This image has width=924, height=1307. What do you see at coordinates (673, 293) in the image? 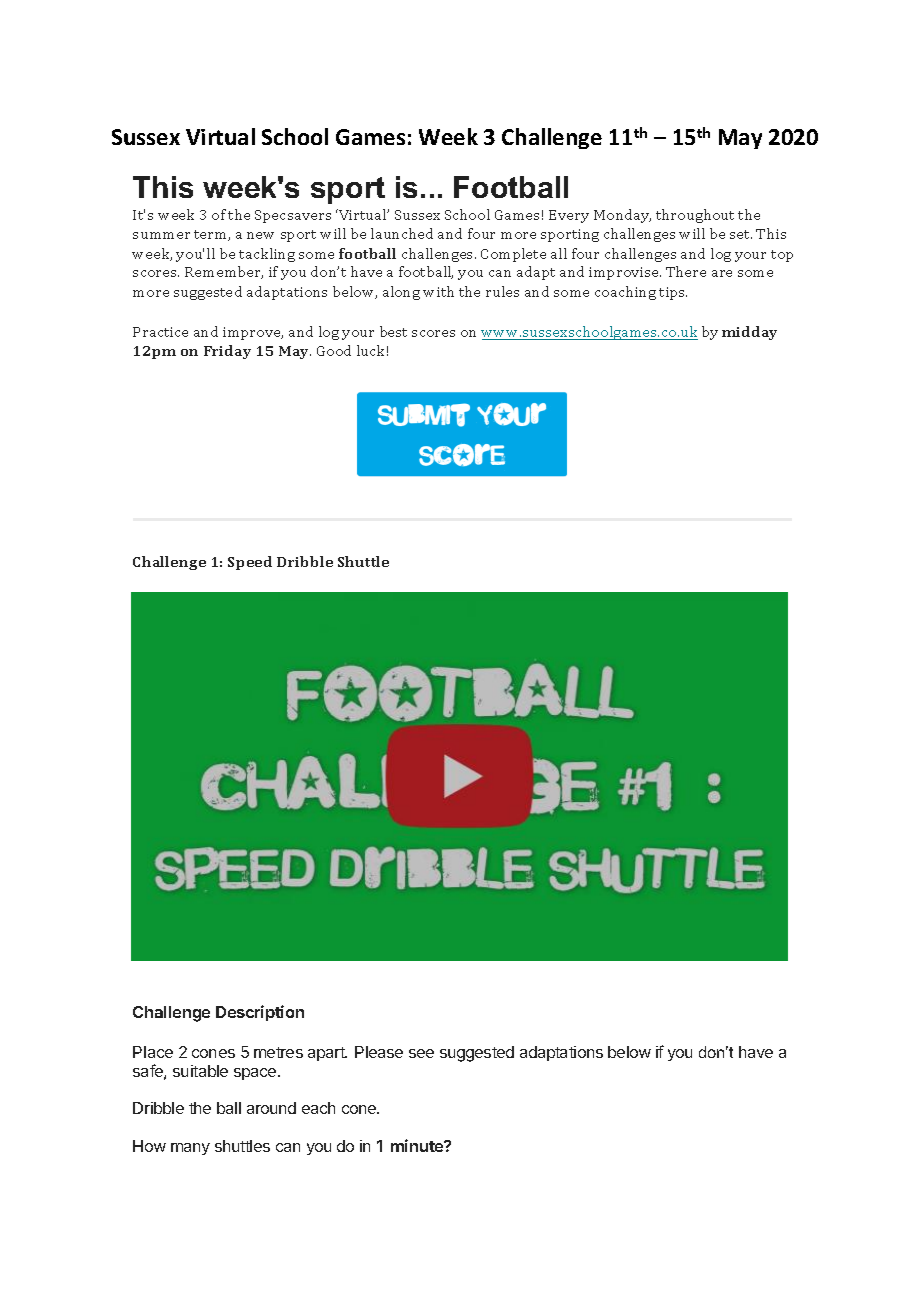
I see `tips` at bounding box center [673, 293].
